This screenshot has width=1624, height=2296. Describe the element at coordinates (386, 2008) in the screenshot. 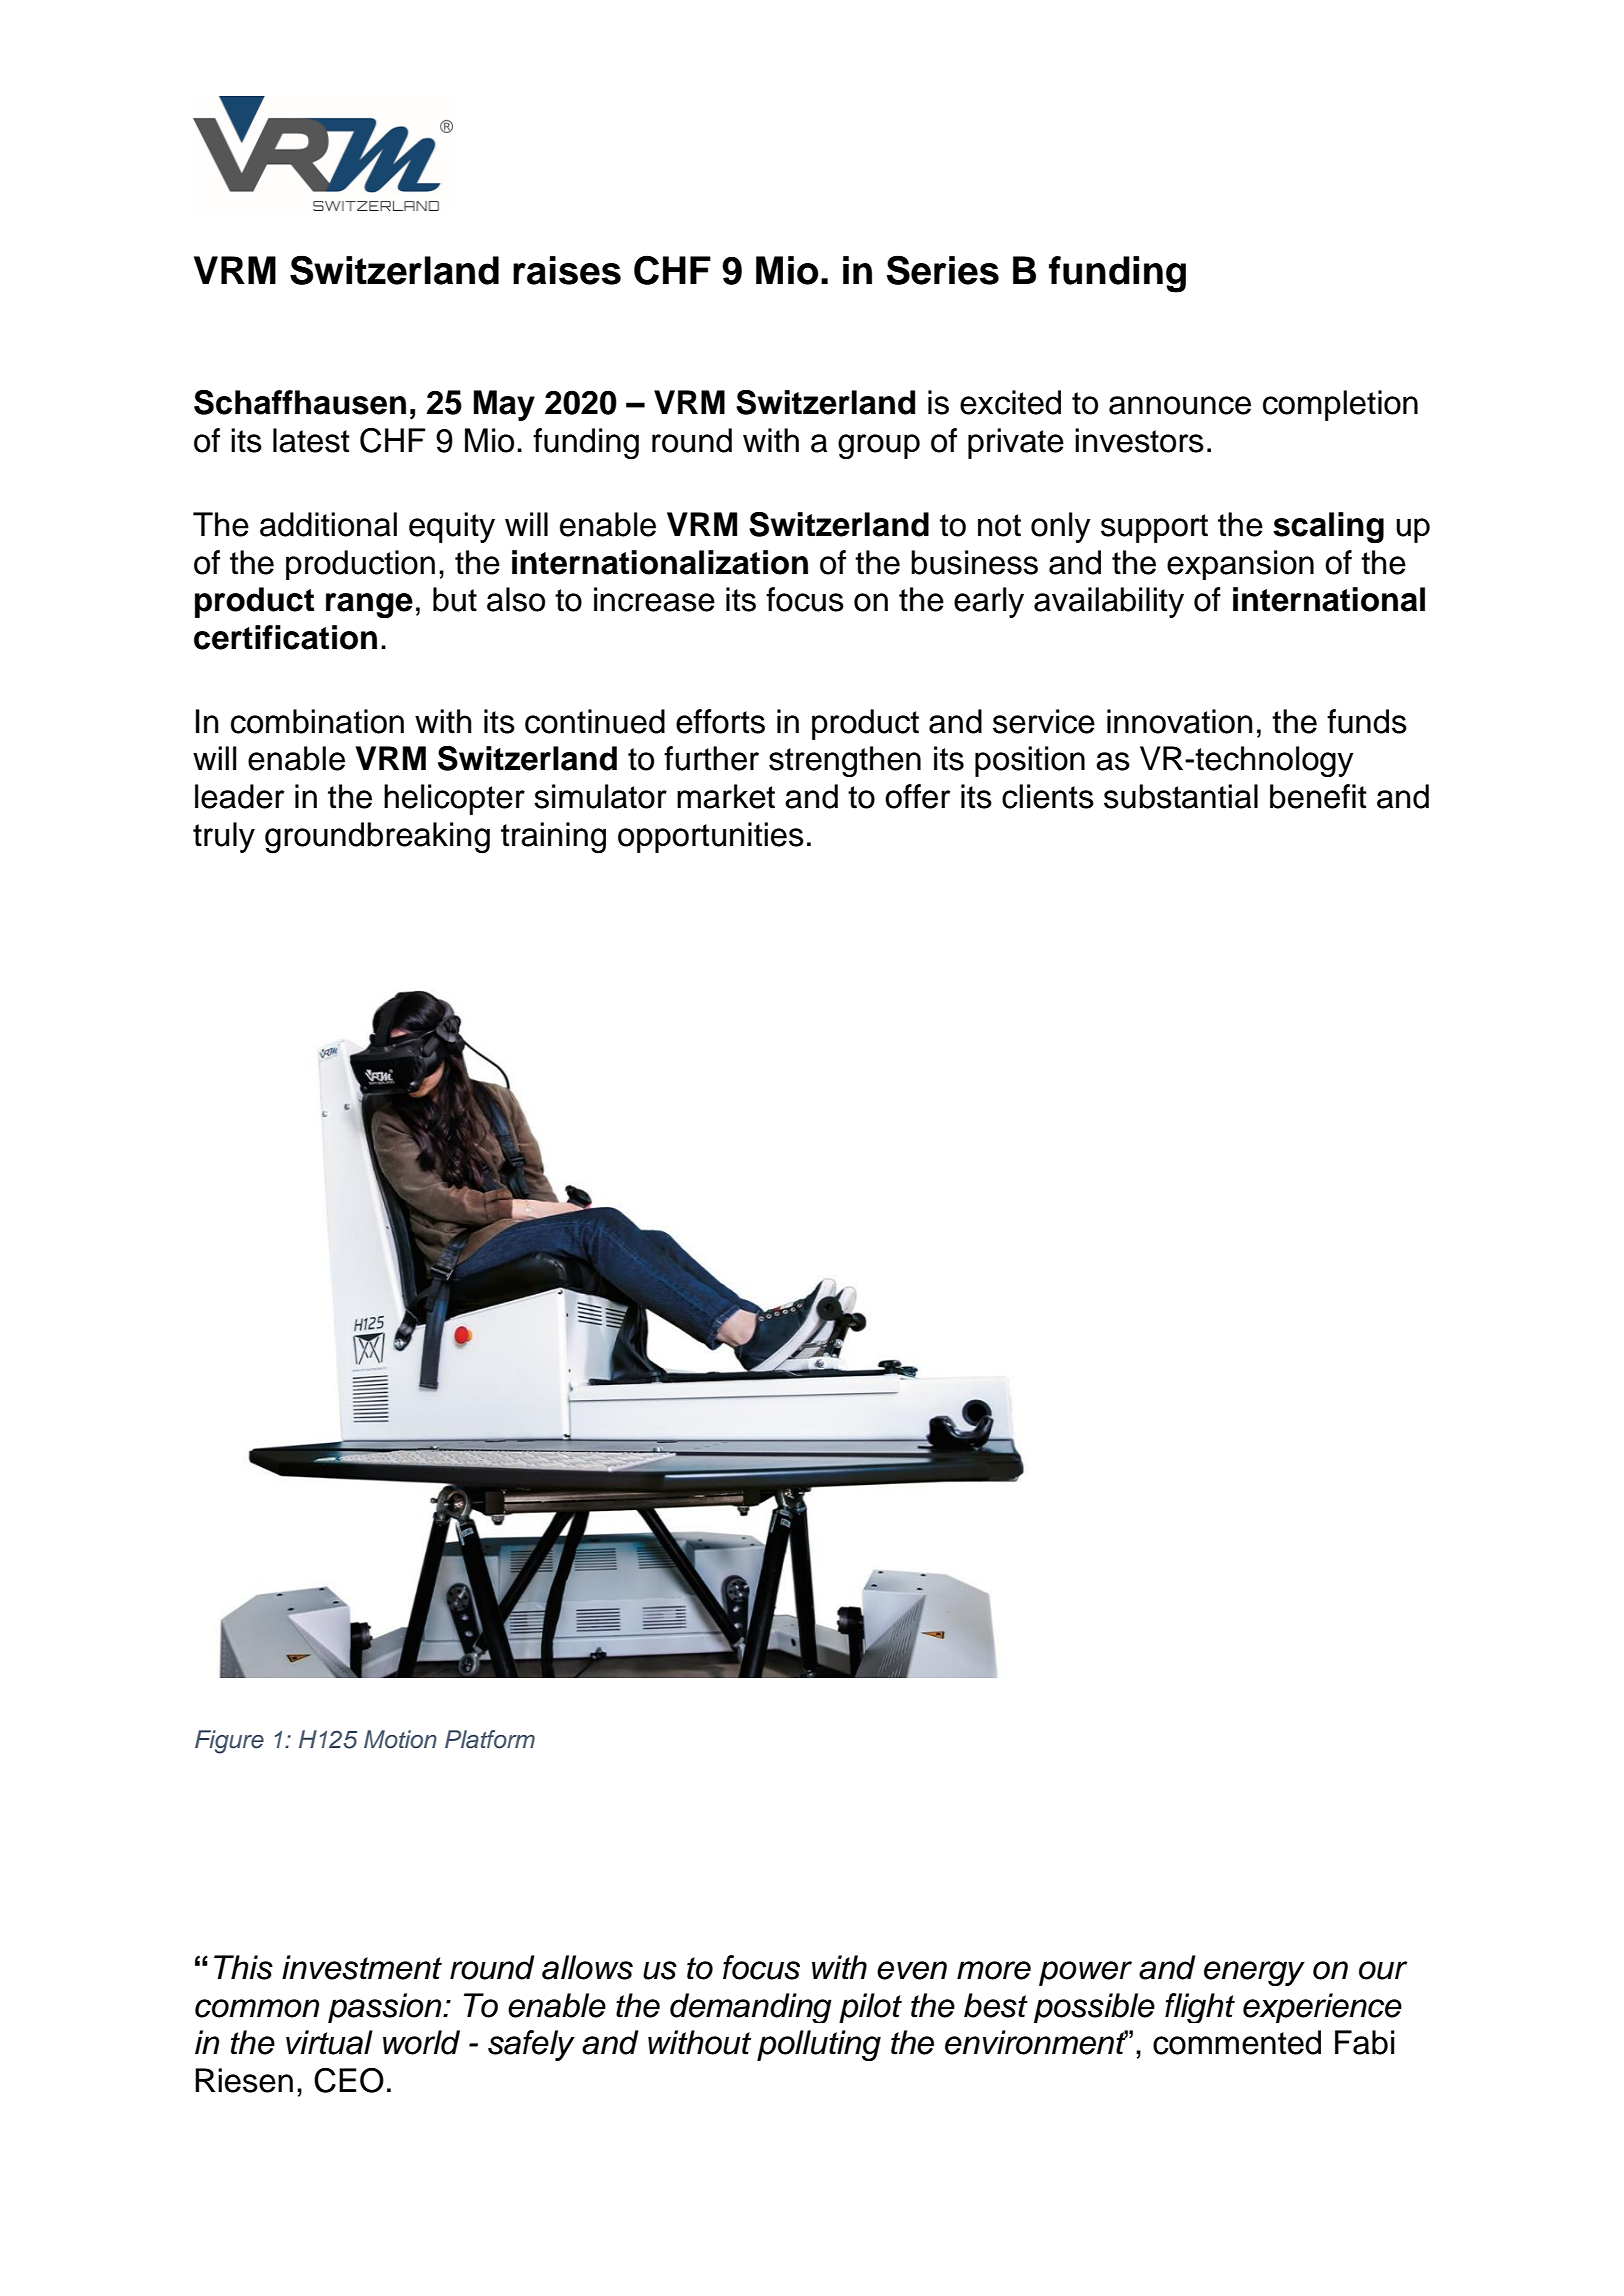

I see `passion` at that location.
